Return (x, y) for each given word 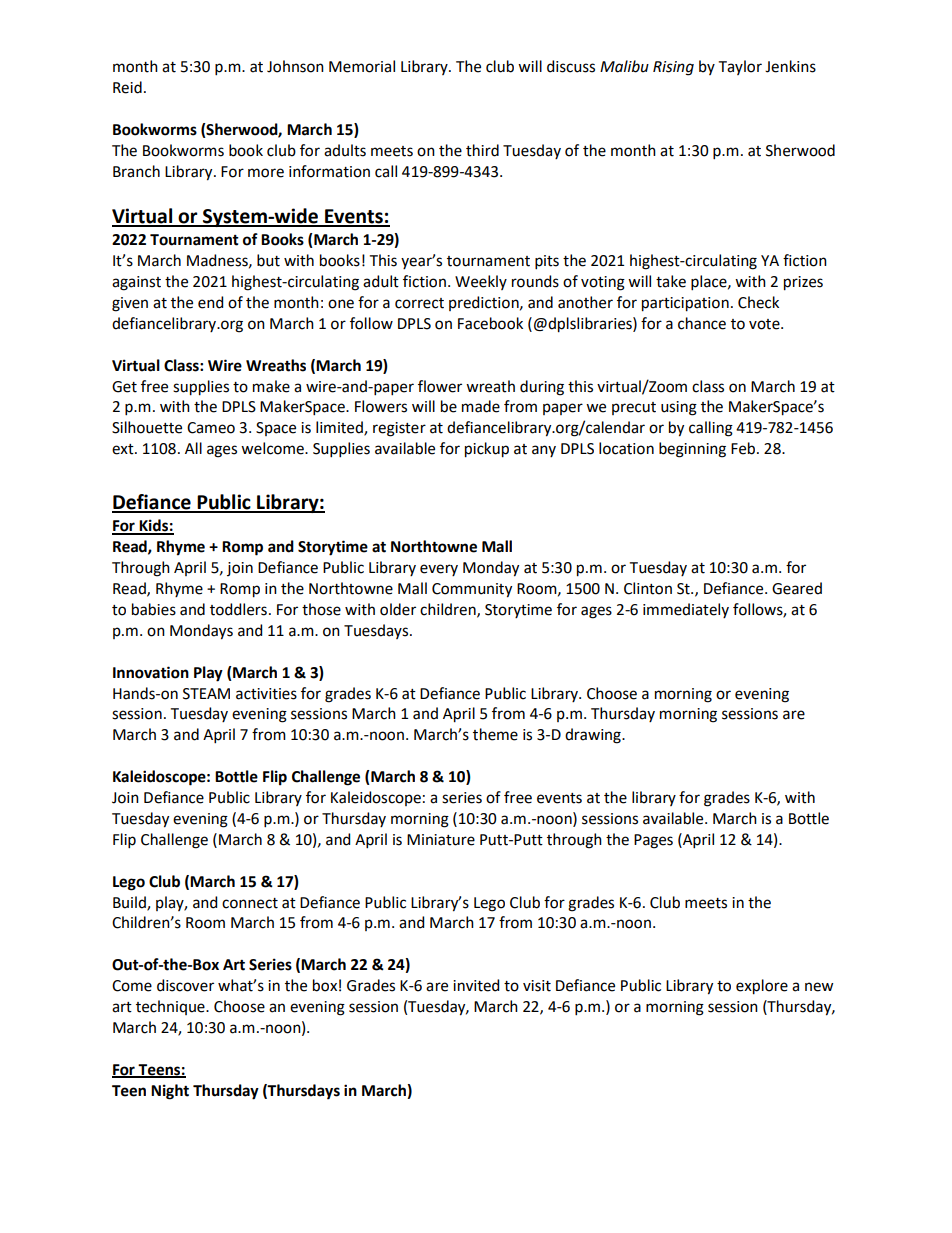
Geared (797, 588)
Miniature (441, 840)
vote (765, 324)
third (482, 150)
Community (472, 590)
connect (250, 903)
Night (170, 1092)
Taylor (740, 67)
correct (419, 303)
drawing (594, 736)
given (130, 304)
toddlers (238, 609)
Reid (127, 87)
